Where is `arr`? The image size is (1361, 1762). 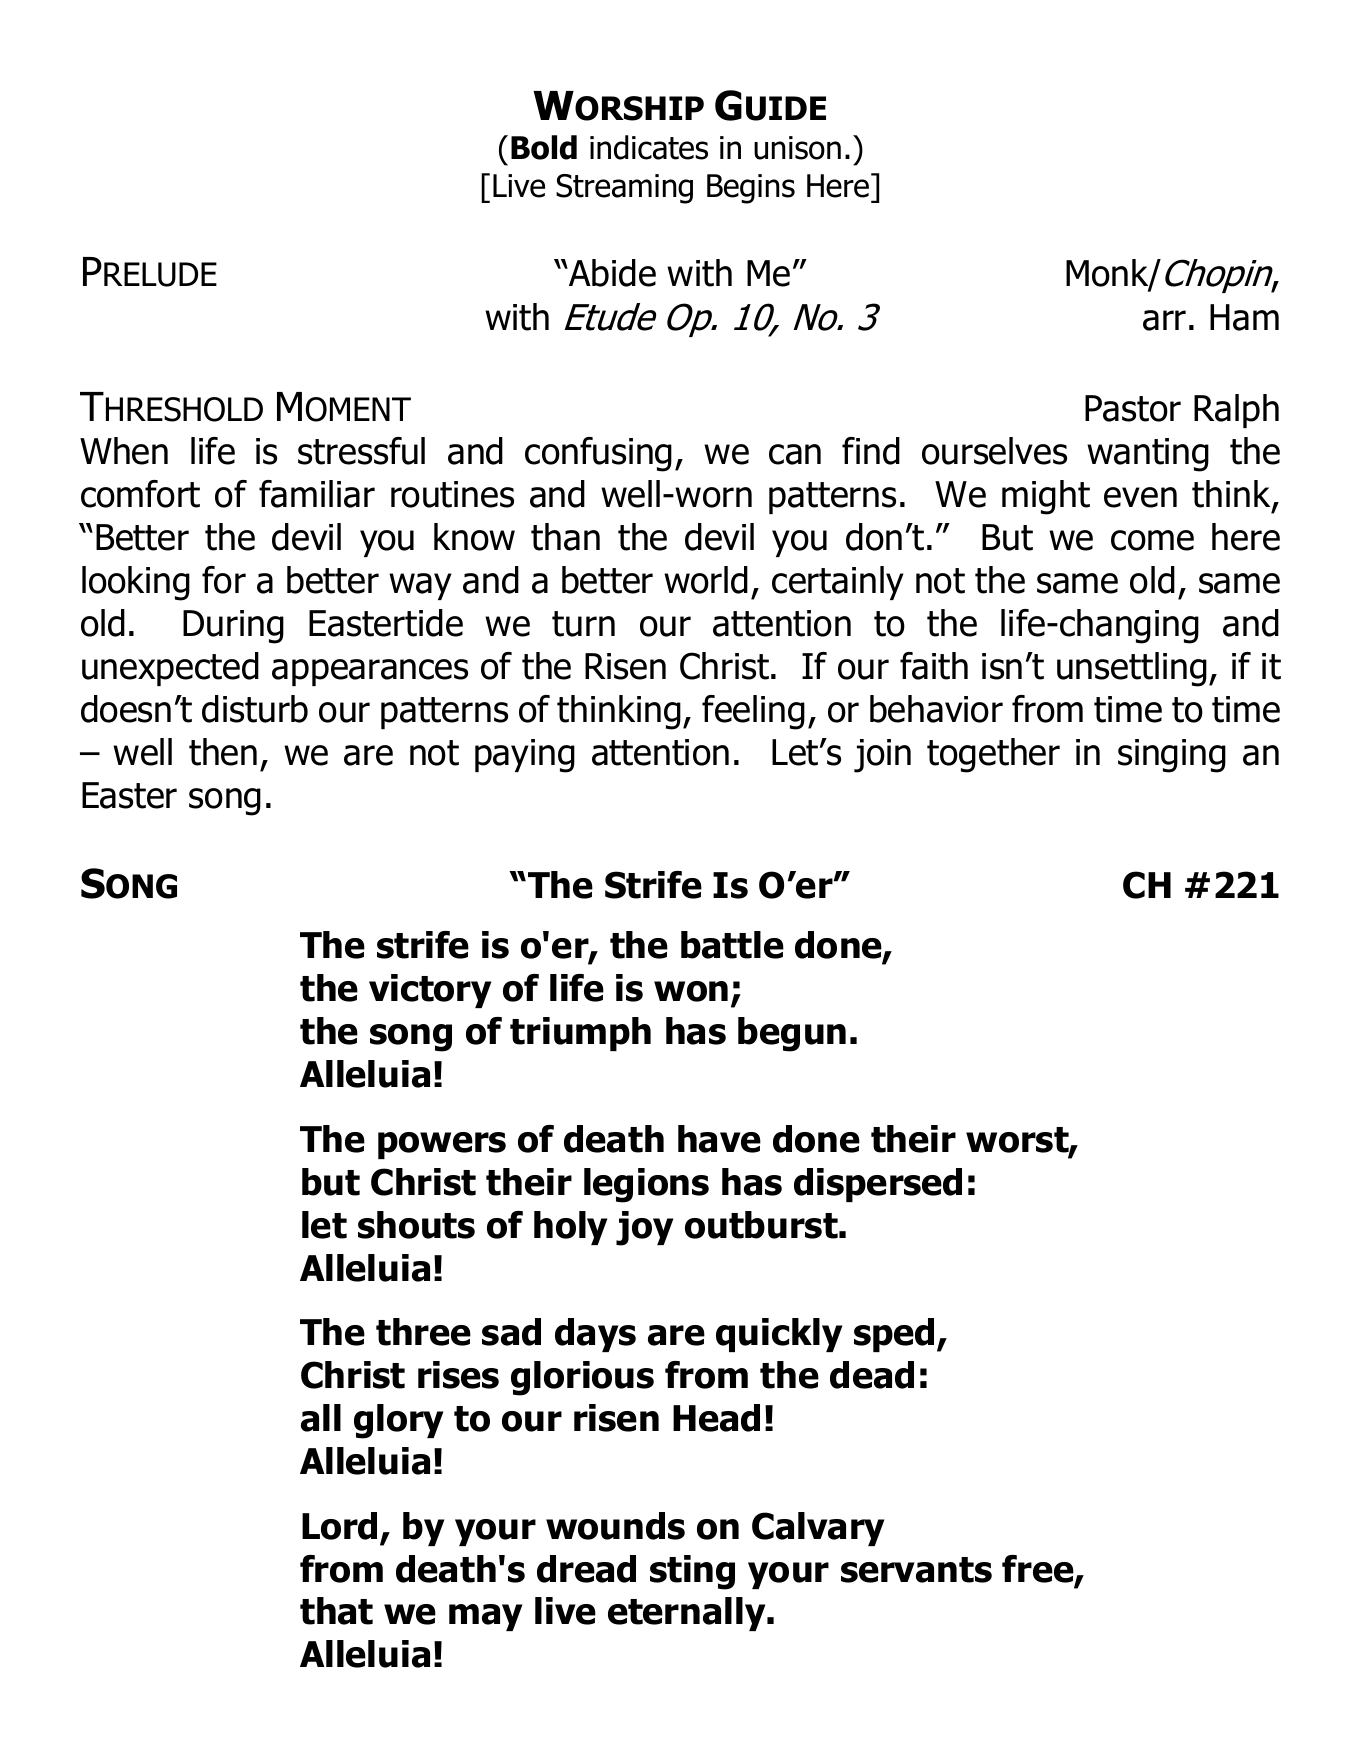 arr is located at coordinates (1164, 320).
